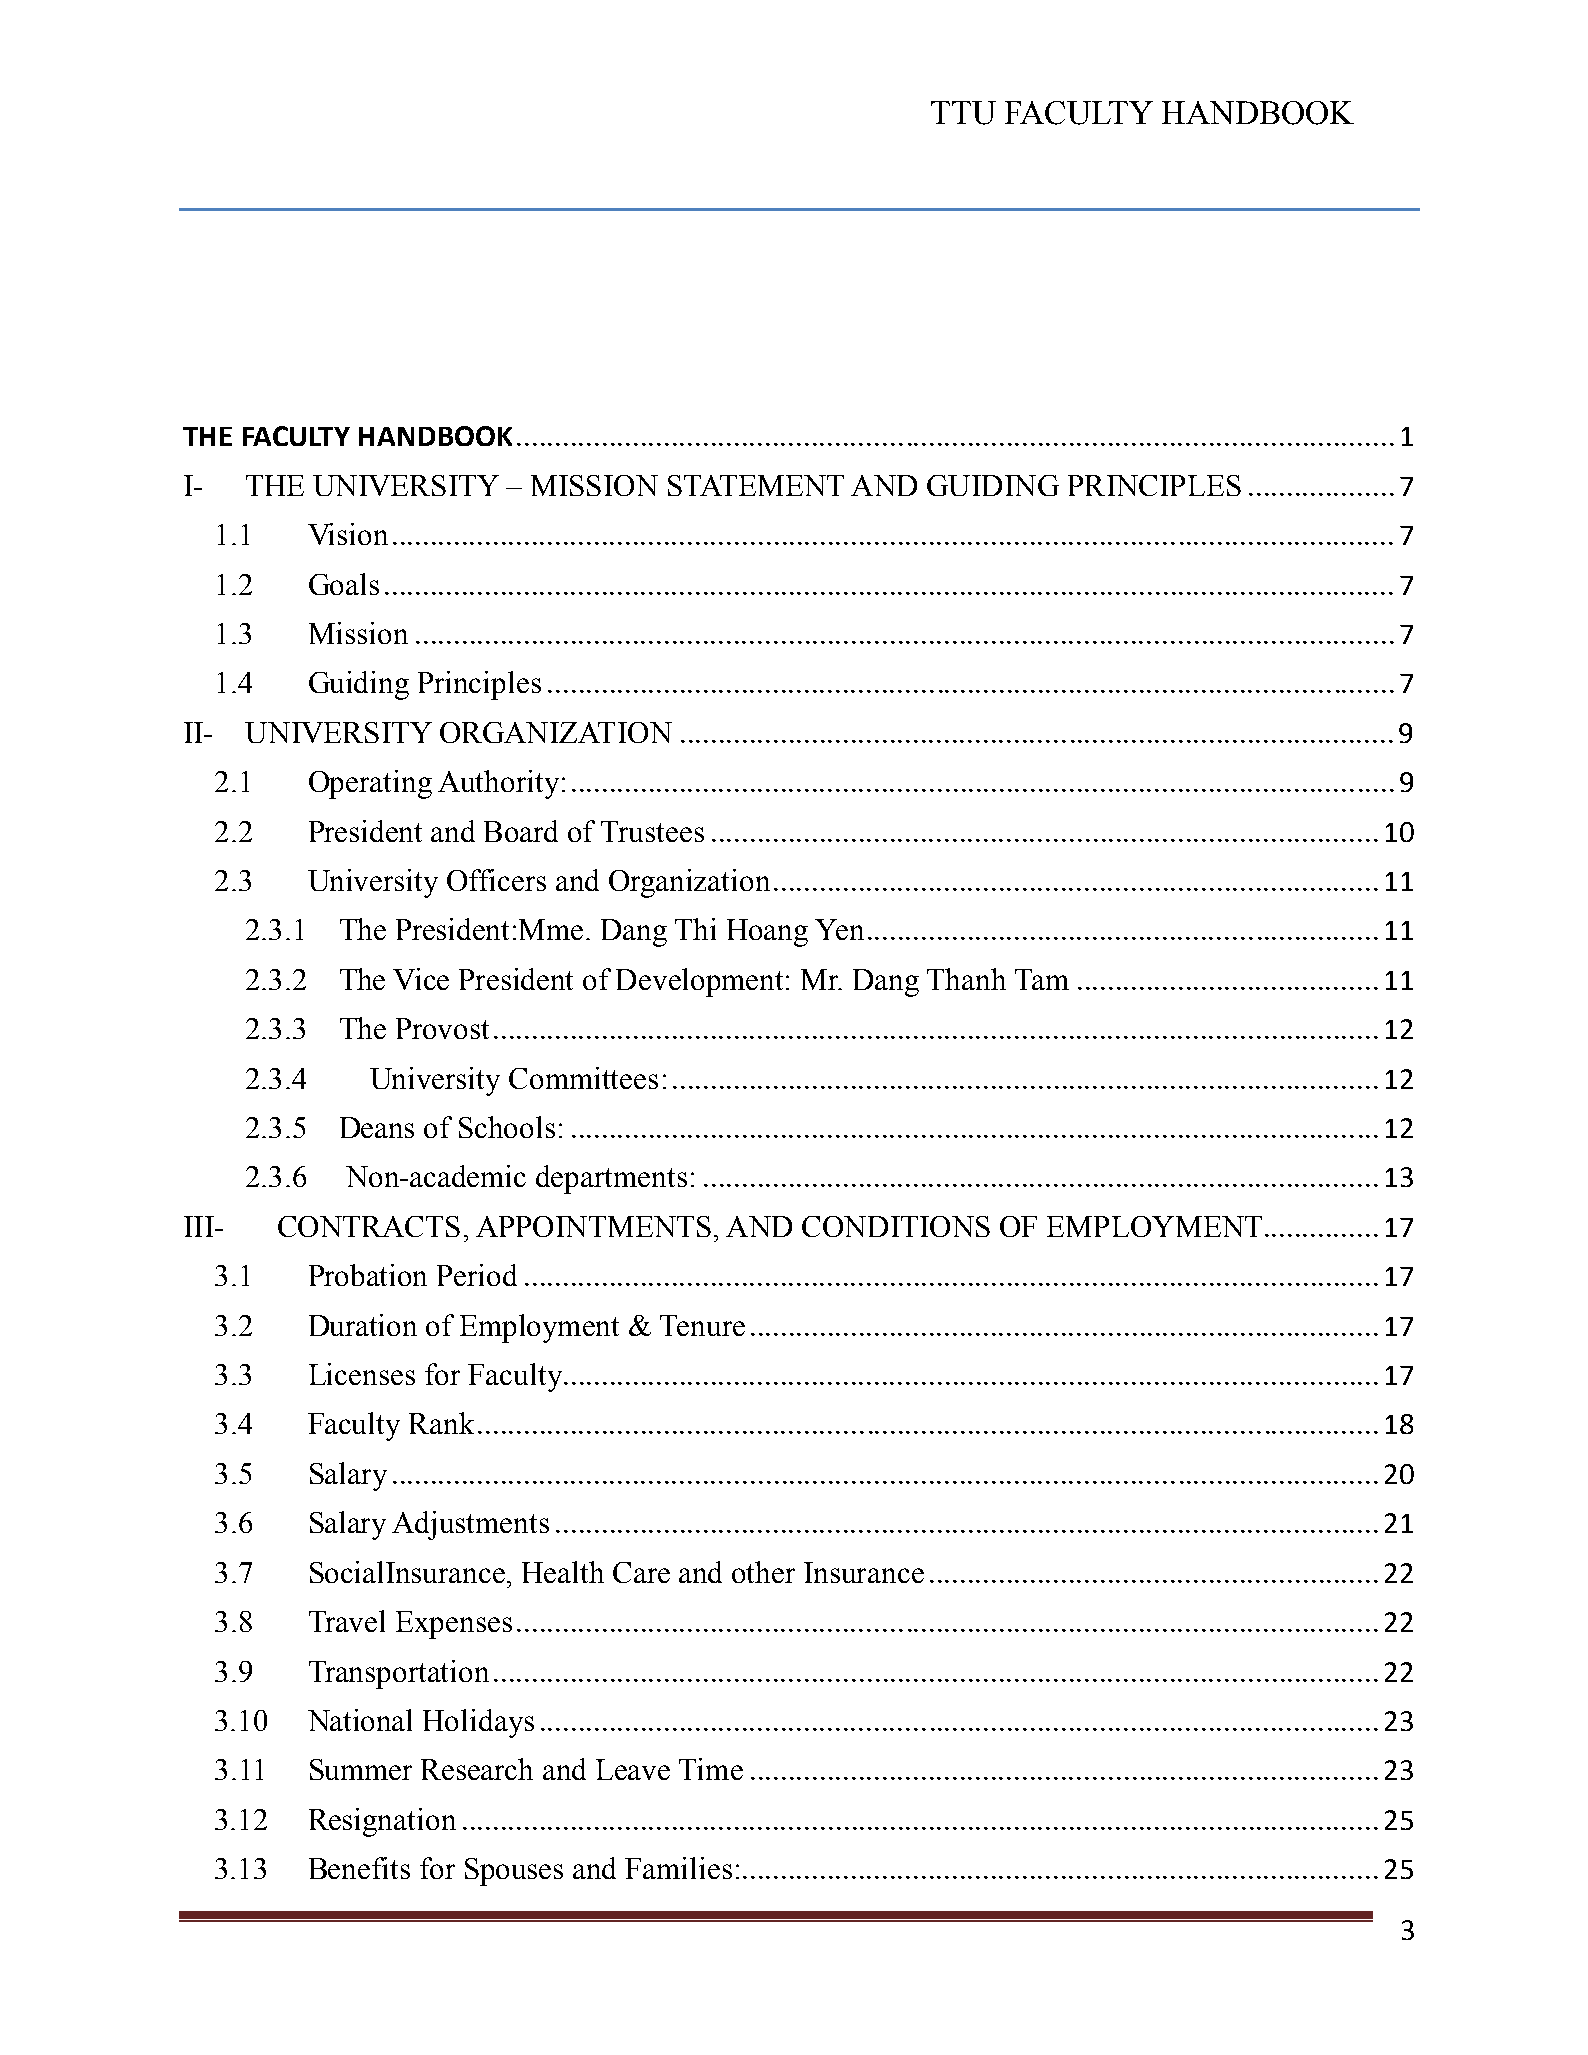 The width and height of the document is (1588, 2055). Describe the element at coordinates (382, 1822) in the document. I see `Resignation` at that location.
